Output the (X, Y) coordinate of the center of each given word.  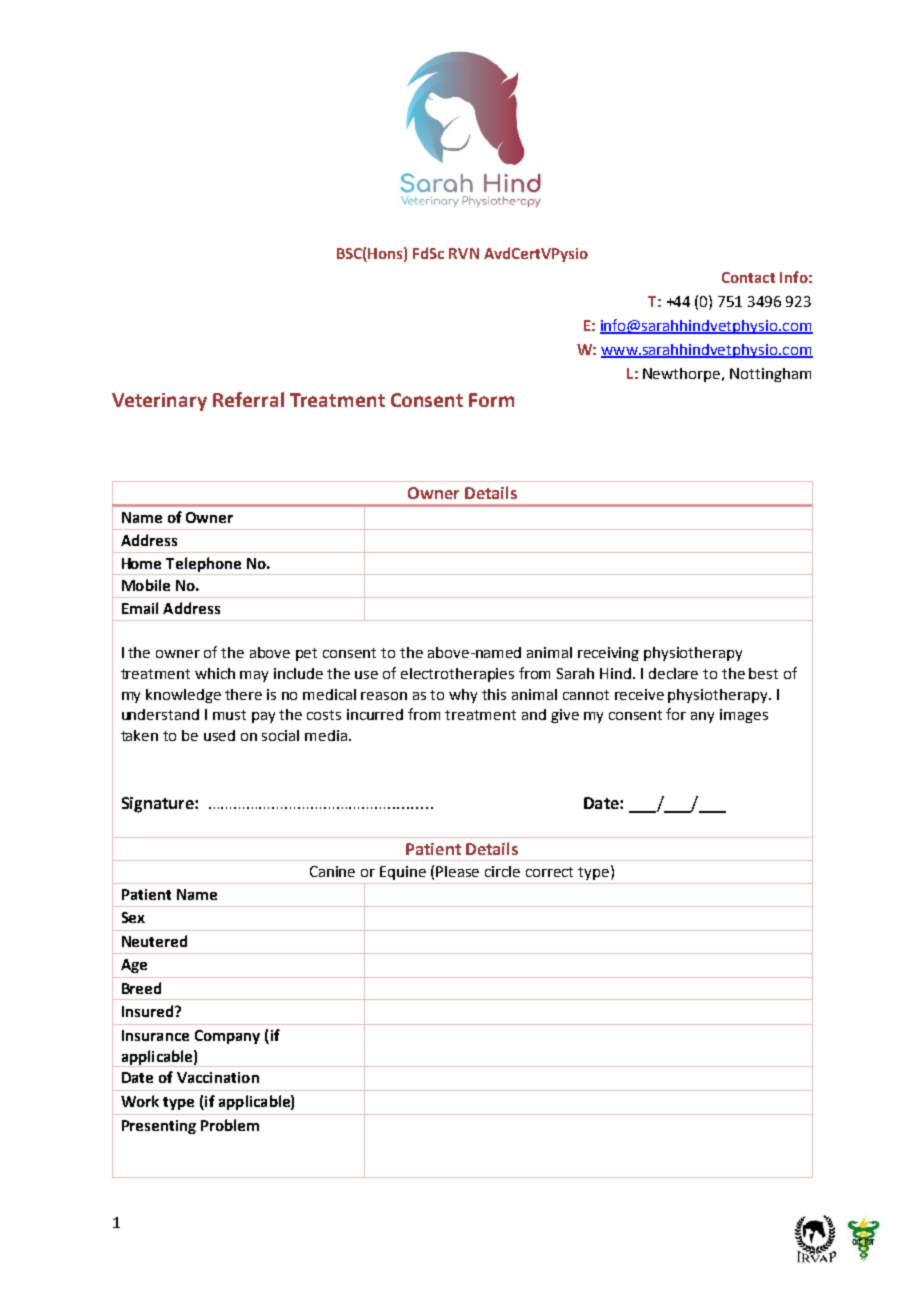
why (463, 696)
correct (549, 872)
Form (491, 400)
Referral (248, 399)
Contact (748, 277)
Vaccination (218, 1077)
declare (673, 673)
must (229, 715)
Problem (230, 1125)
